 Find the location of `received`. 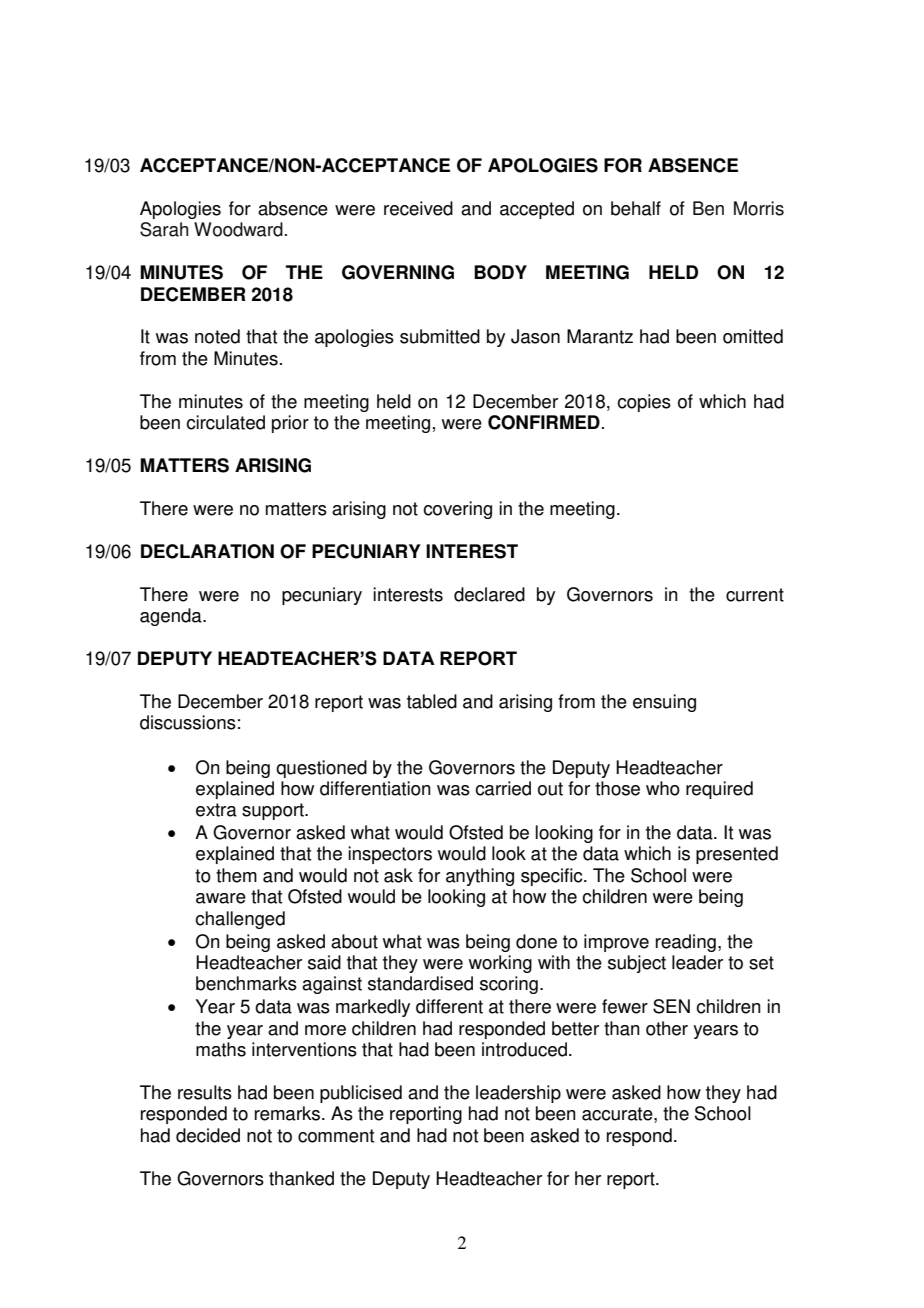

received is located at coordinates (418, 208).
